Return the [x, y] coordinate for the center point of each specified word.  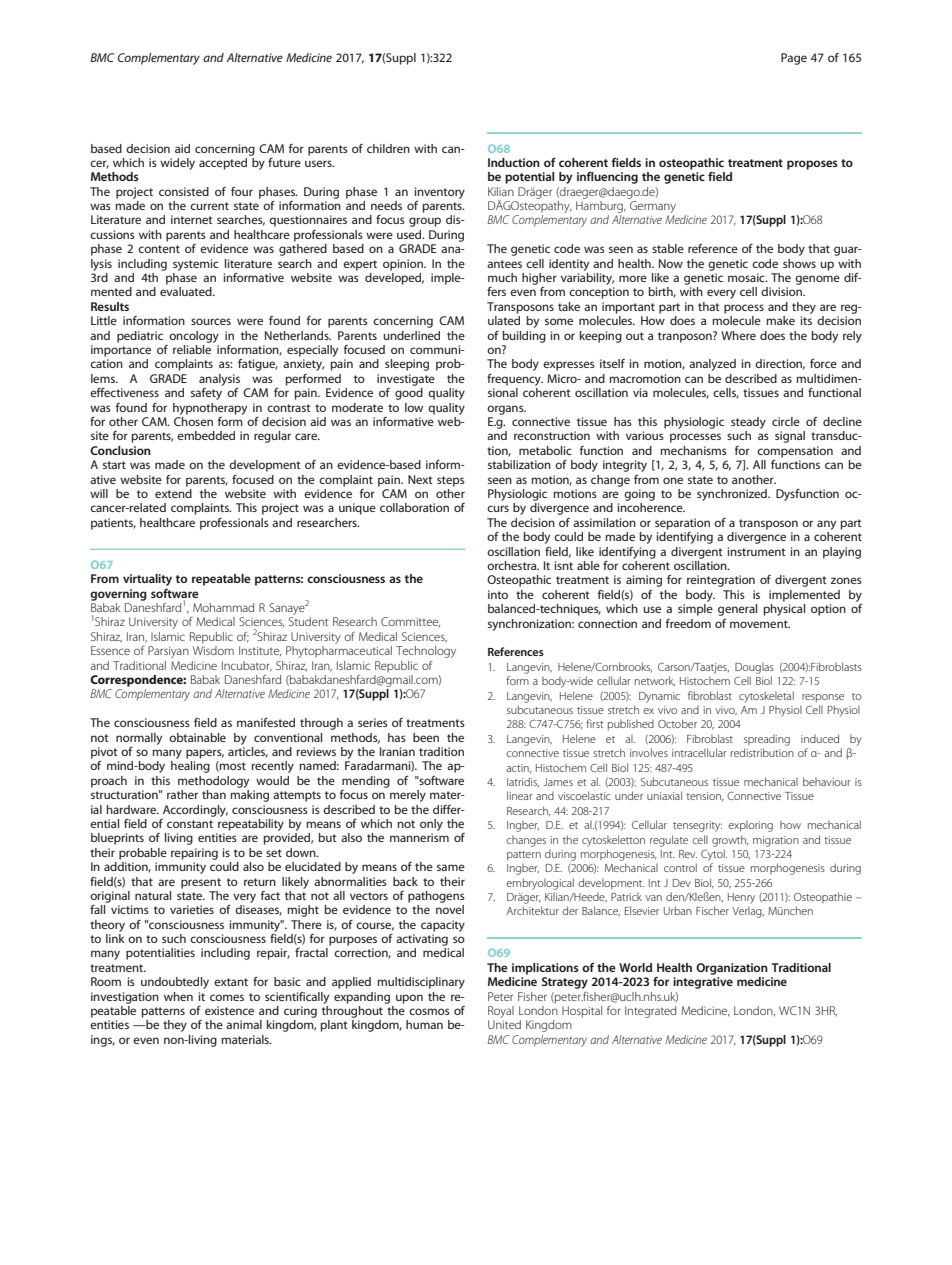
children [388, 148]
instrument [757, 551]
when [178, 996]
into [498, 594]
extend [173, 493]
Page [794, 59]
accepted [224, 162]
